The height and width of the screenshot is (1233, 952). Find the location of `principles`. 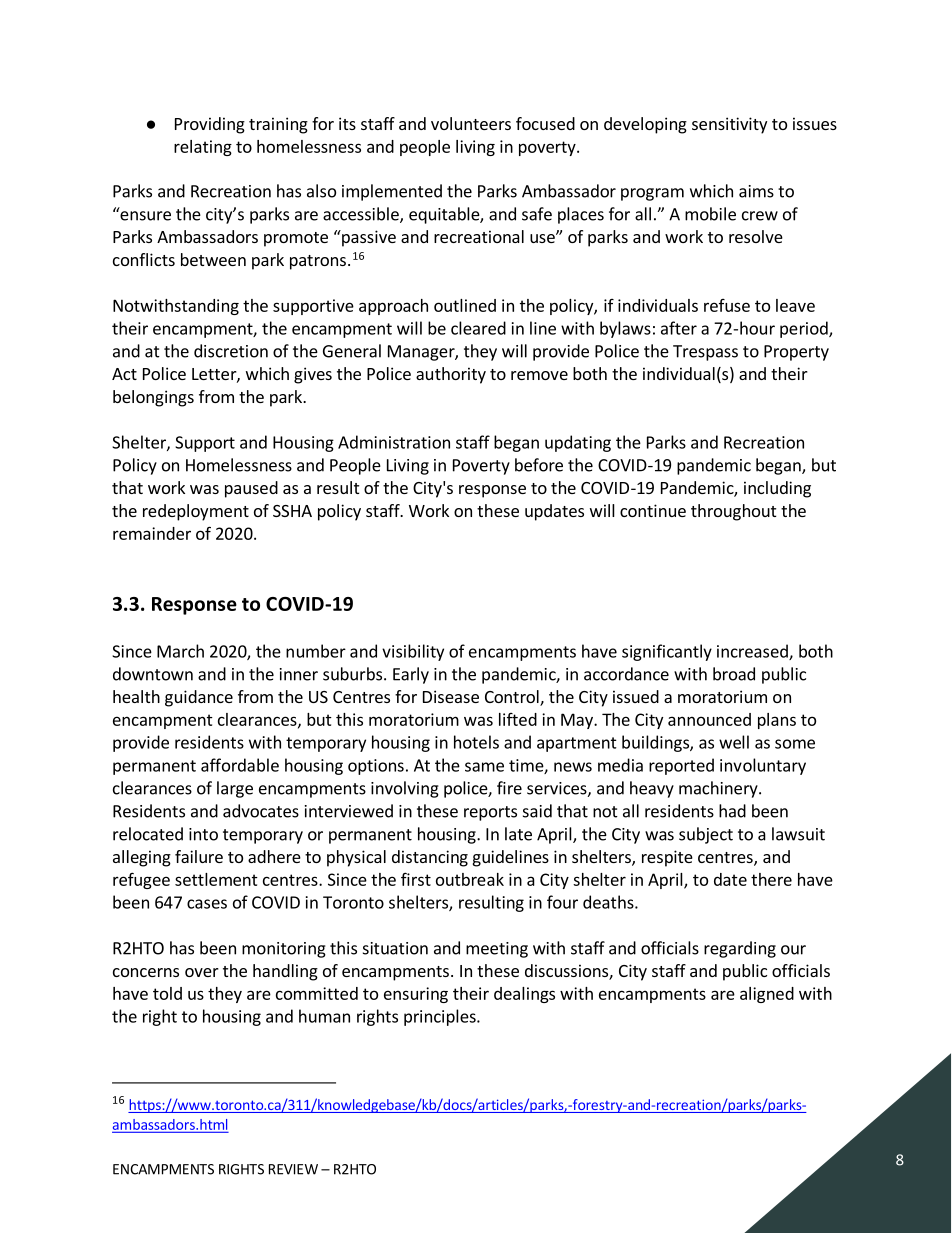

principles is located at coordinates (441, 1017).
